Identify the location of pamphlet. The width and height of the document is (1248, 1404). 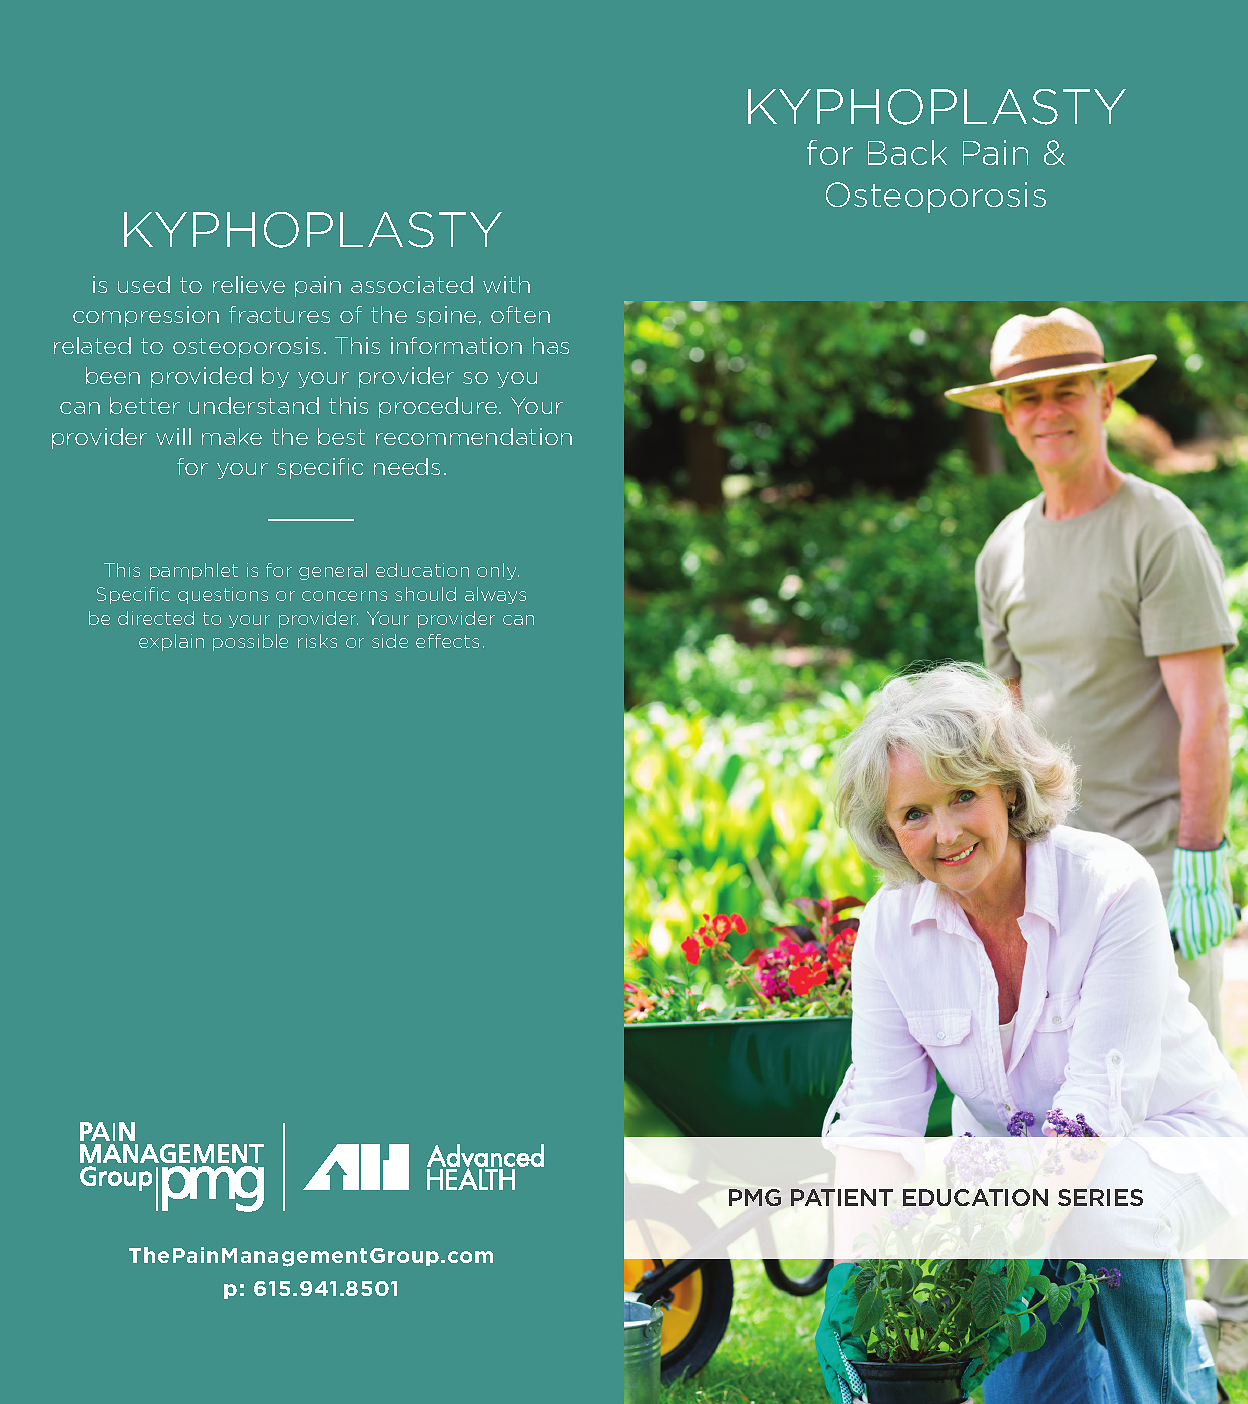
(194, 571).
